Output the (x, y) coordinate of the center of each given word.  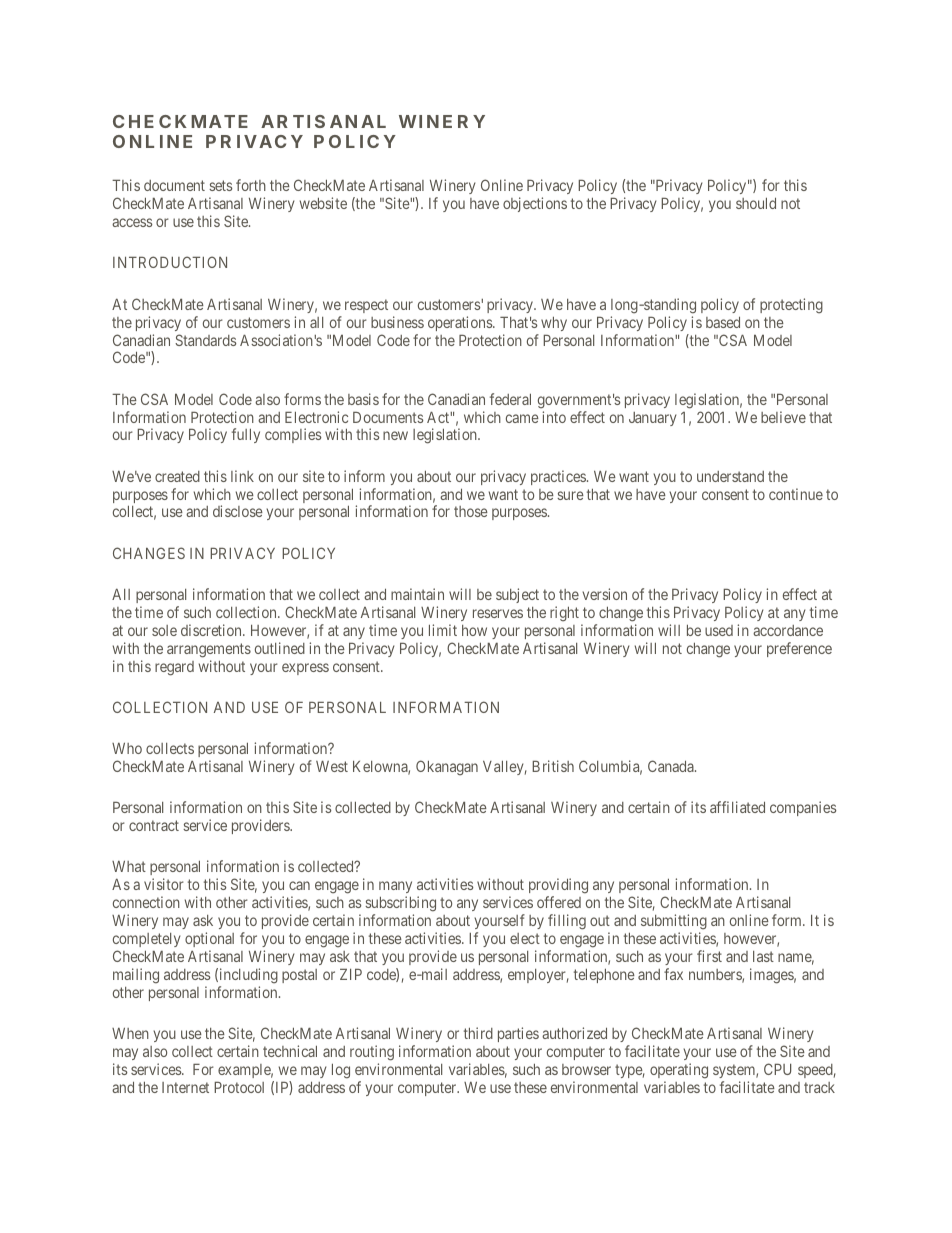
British (553, 766)
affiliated (737, 807)
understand (730, 476)
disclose (238, 511)
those (471, 511)
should (756, 203)
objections (535, 204)
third (478, 1033)
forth (251, 185)
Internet (185, 1087)
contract (154, 825)
